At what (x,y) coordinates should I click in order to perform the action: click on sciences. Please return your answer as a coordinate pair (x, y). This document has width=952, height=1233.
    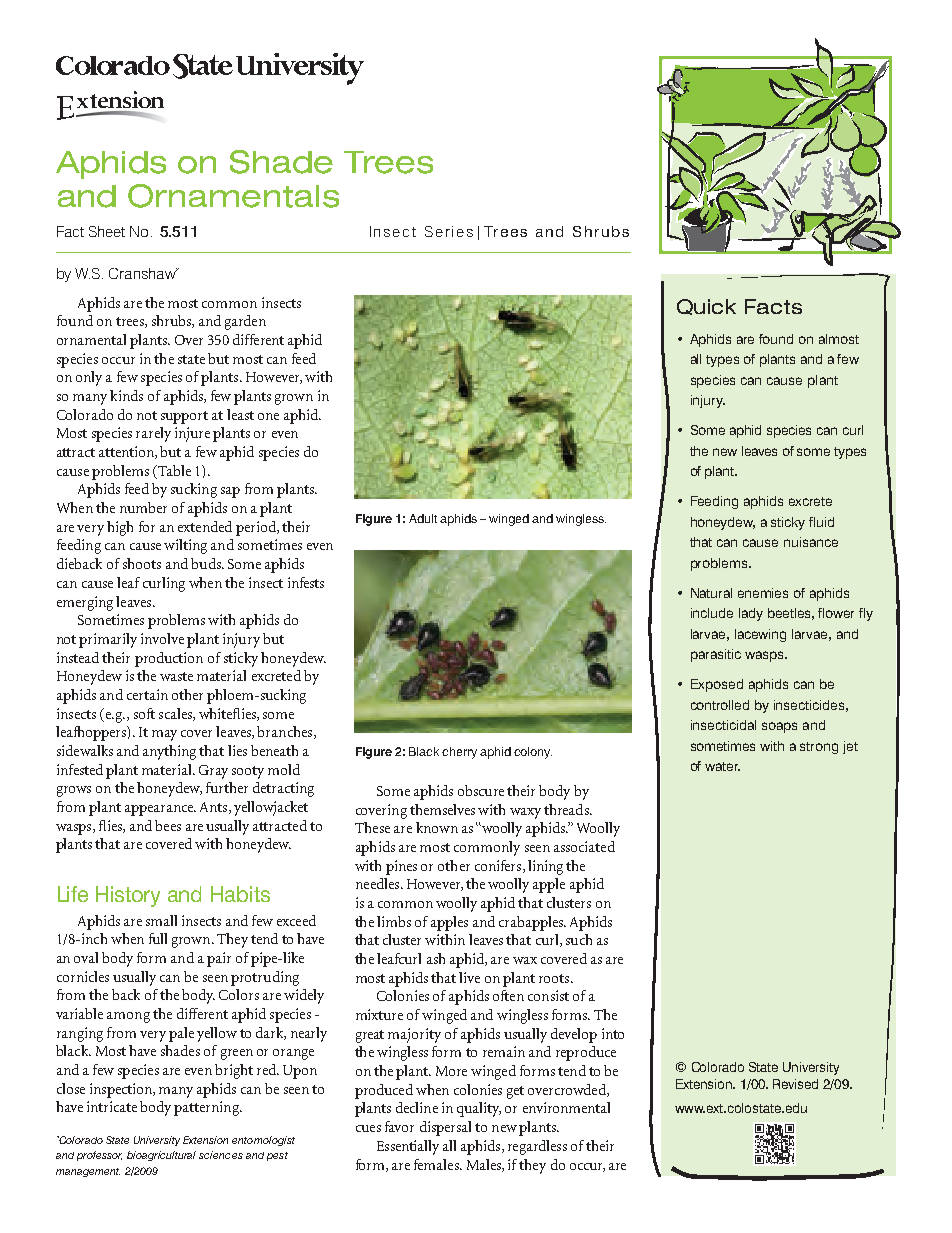
    Looking at the image, I should click on (221, 1155).
